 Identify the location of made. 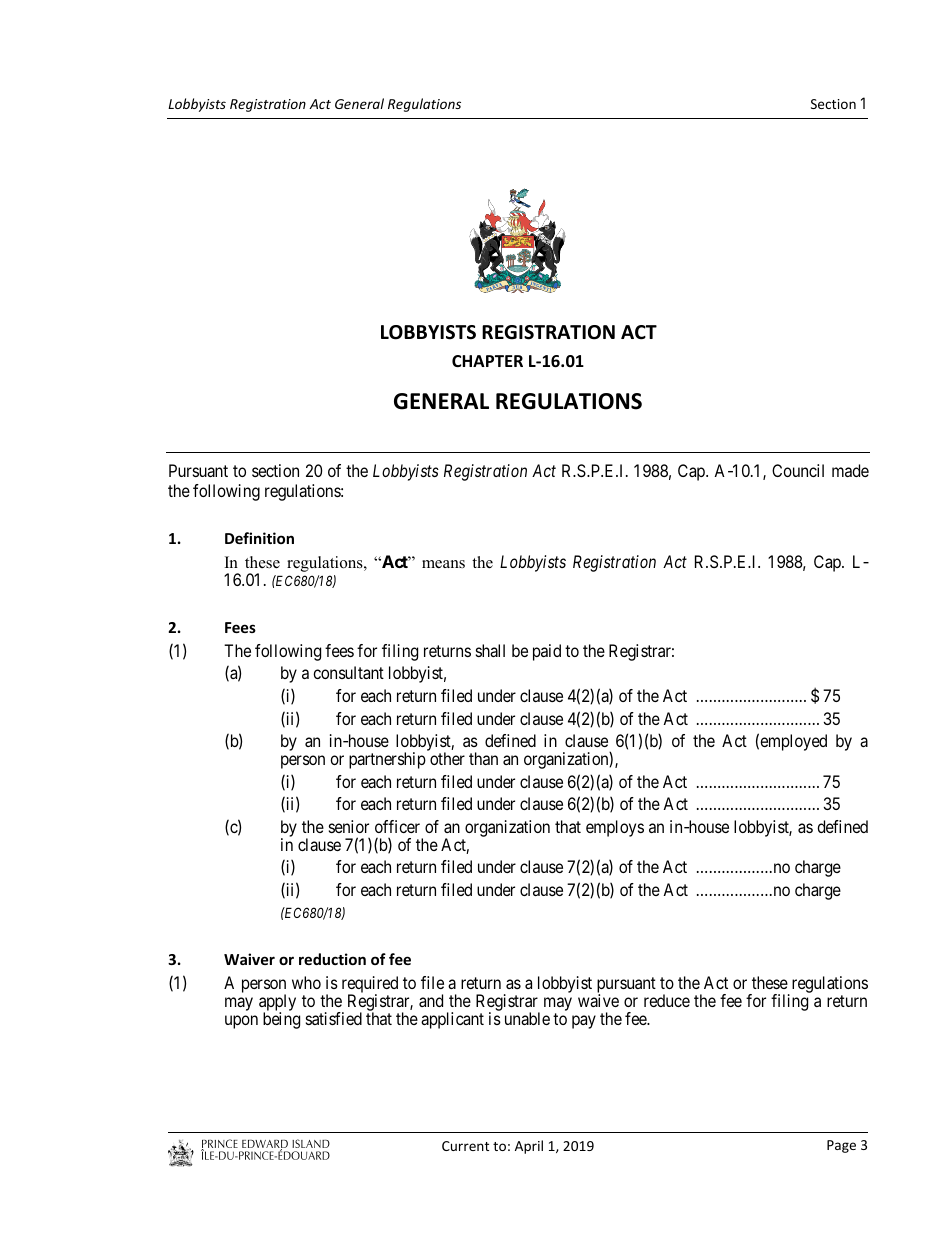
(850, 470).
